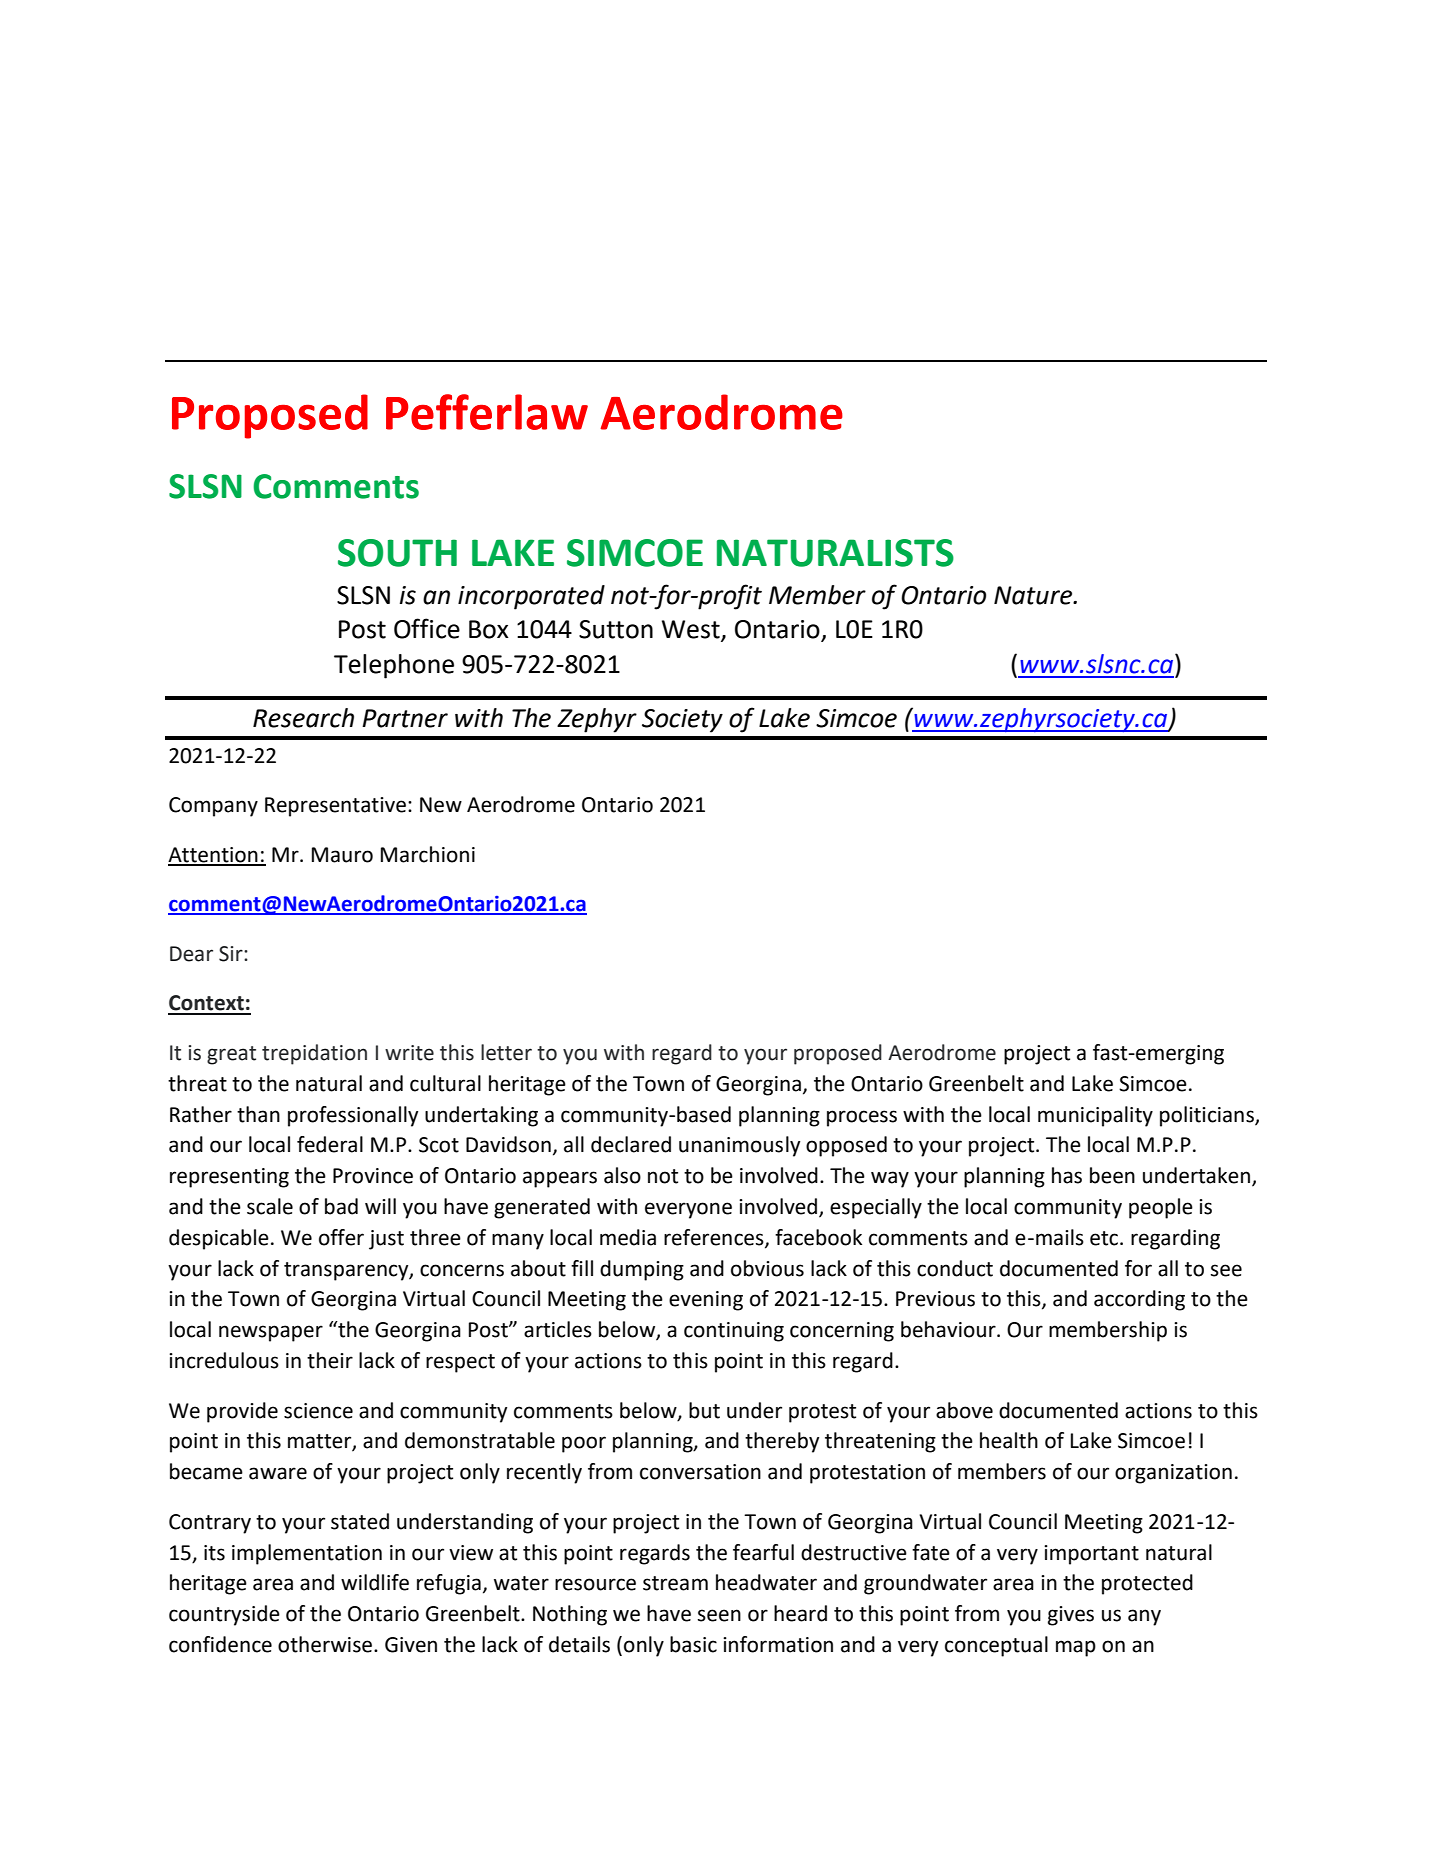 This document has height=1852, width=1431. What do you see at coordinates (1095, 1116) in the document?
I see `municipality` at bounding box center [1095, 1116].
